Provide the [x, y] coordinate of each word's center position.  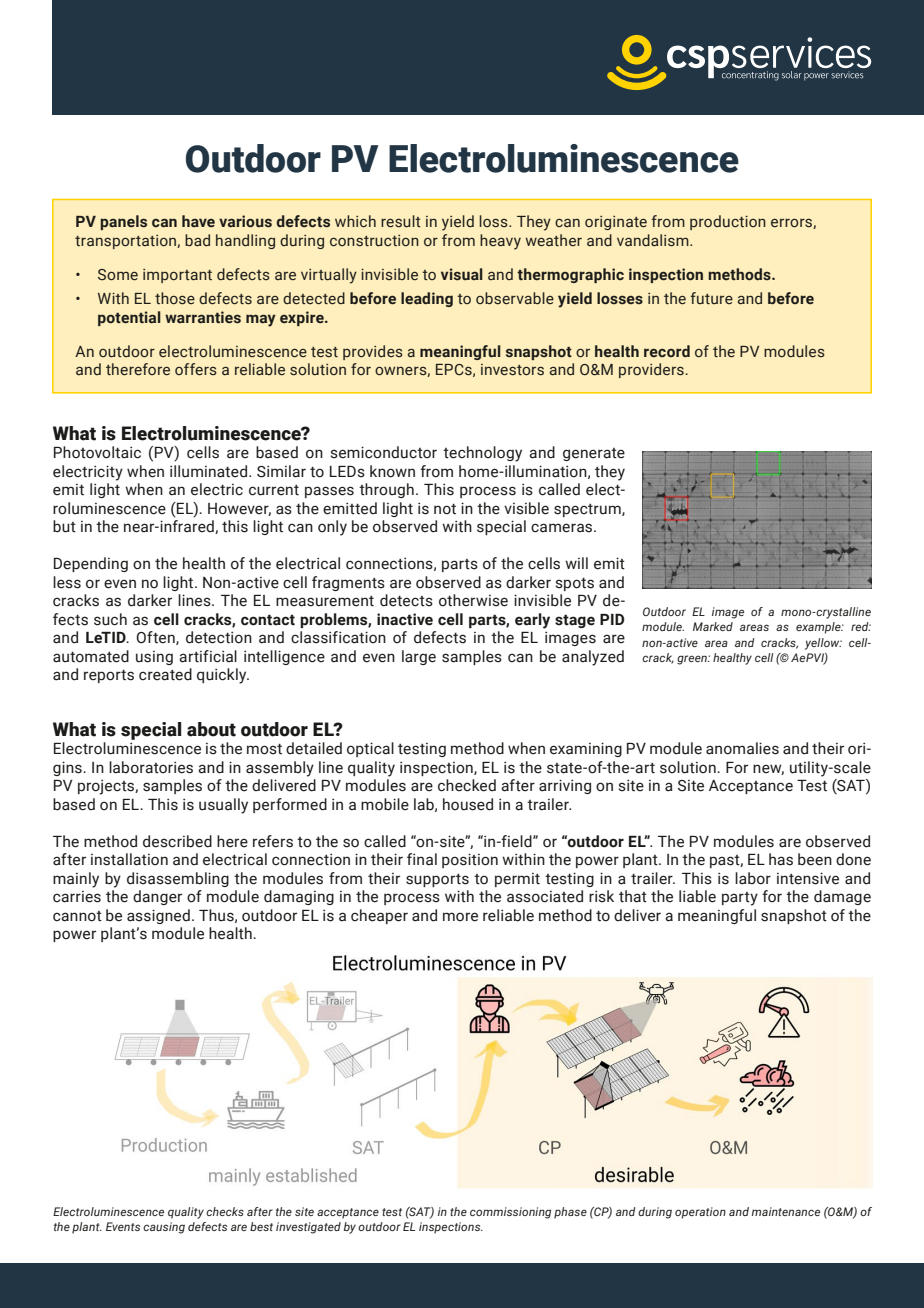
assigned [158, 916]
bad [197, 240]
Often [156, 638]
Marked [713, 626]
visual [462, 274]
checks [225, 1211]
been [815, 859]
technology [482, 454]
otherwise [473, 600]
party [740, 899]
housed [468, 804]
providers [651, 370]
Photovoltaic [97, 452]
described [177, 841]
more [460, 917]
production [728, 222]
